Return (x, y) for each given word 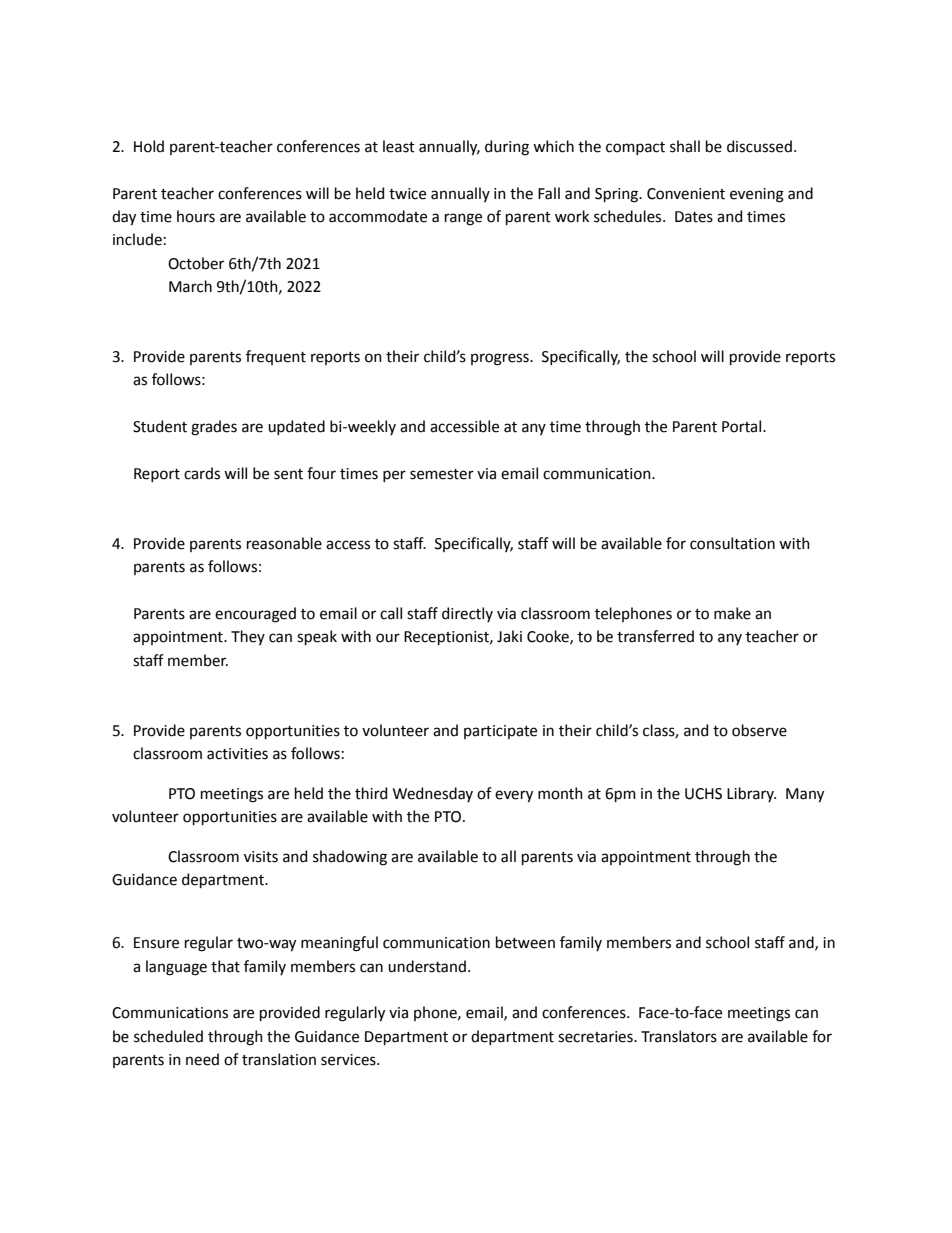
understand (427, 966)
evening (757, 195)
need (202, 1059)
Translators (679, 1036)
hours (196, 216)
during (507, 148)
